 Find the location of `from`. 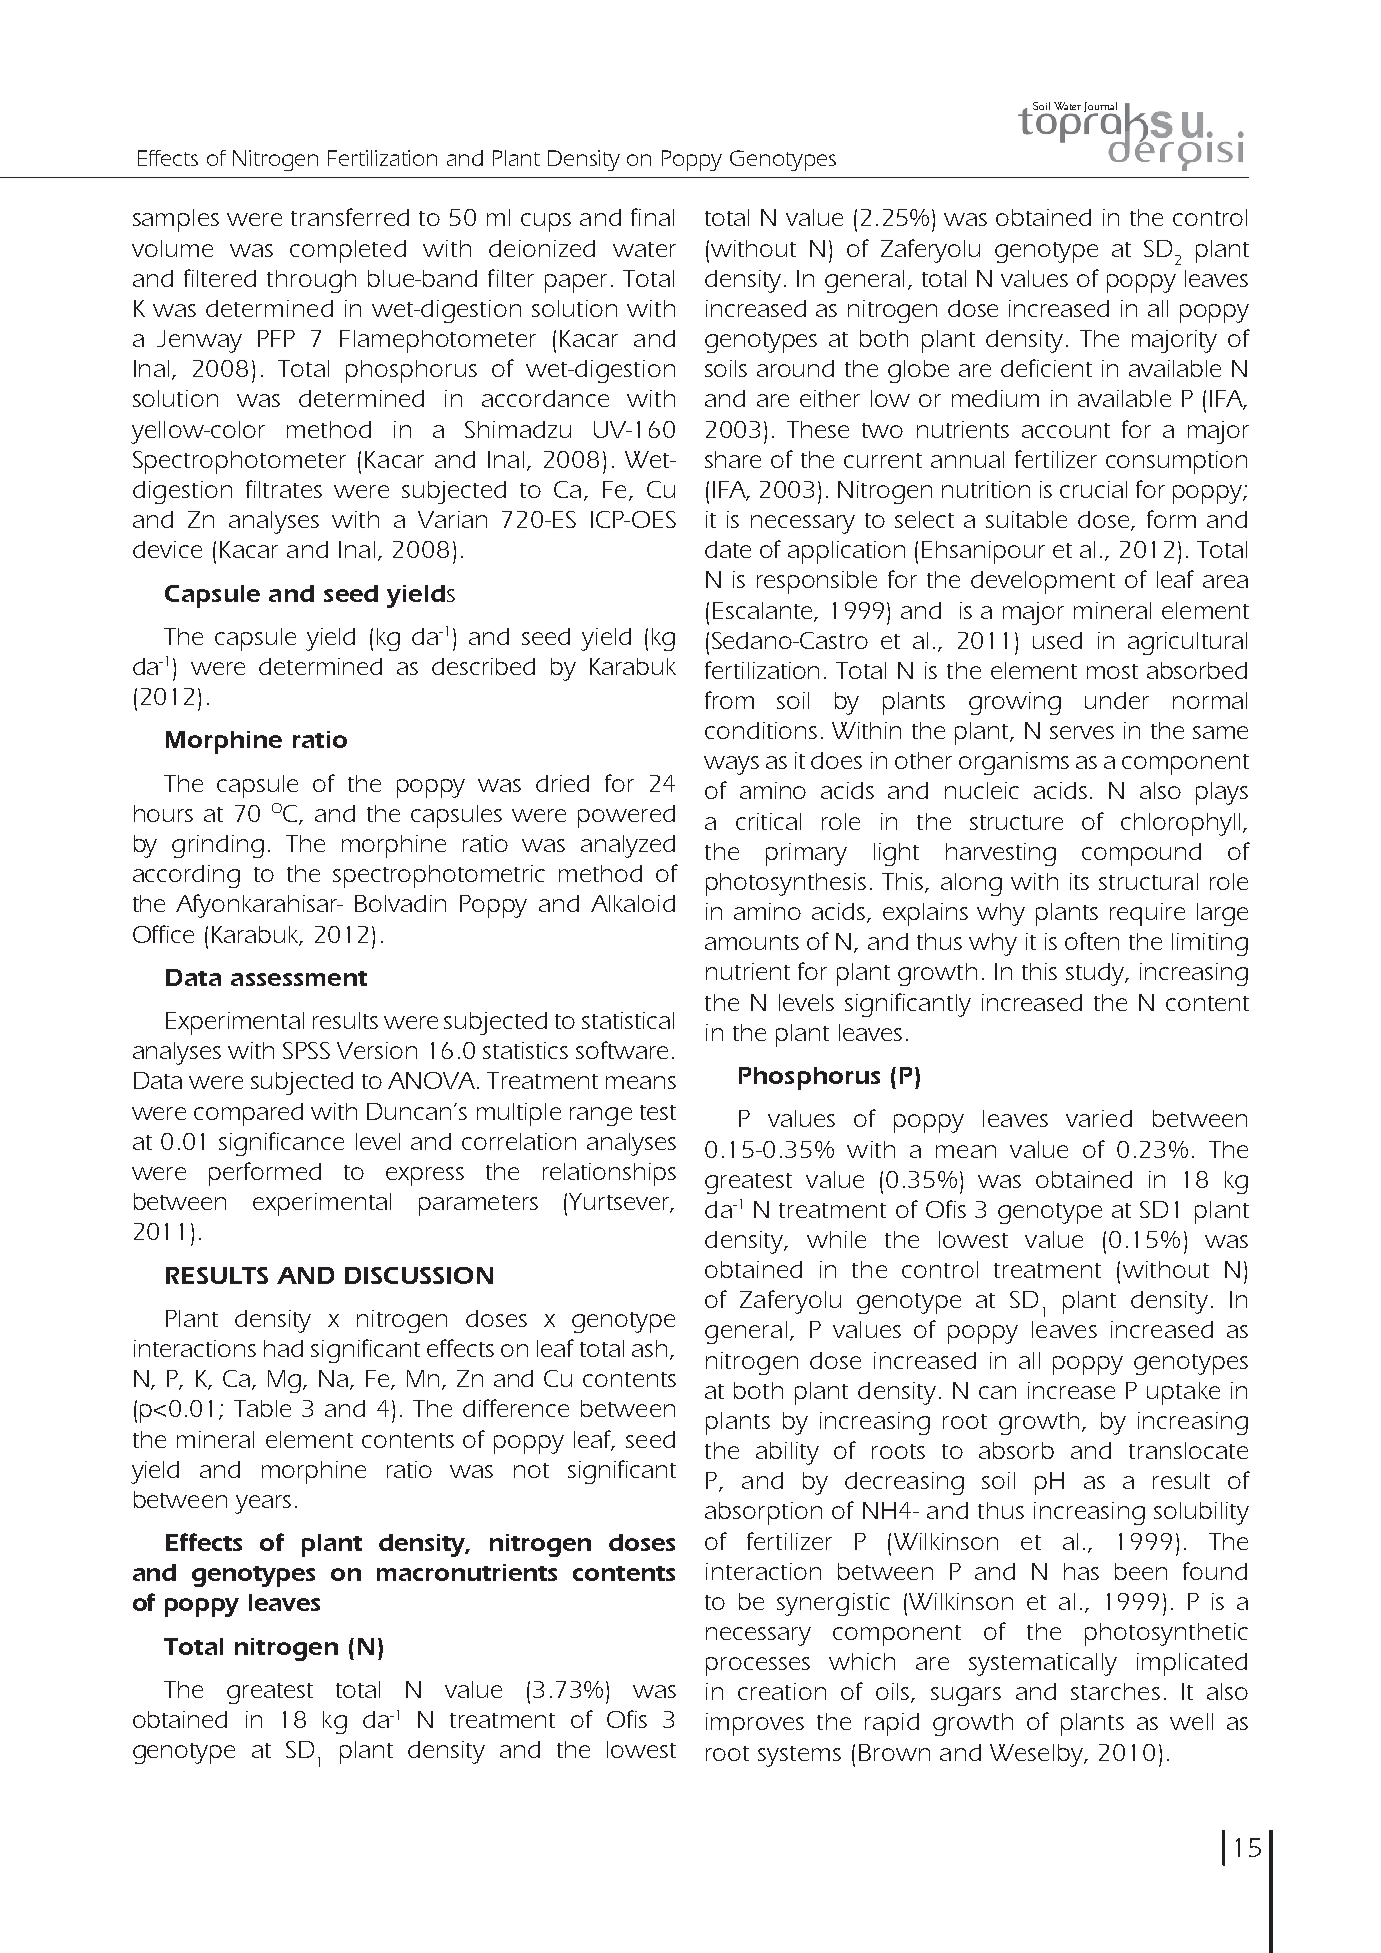

from is located at coordinates (729, 700).
